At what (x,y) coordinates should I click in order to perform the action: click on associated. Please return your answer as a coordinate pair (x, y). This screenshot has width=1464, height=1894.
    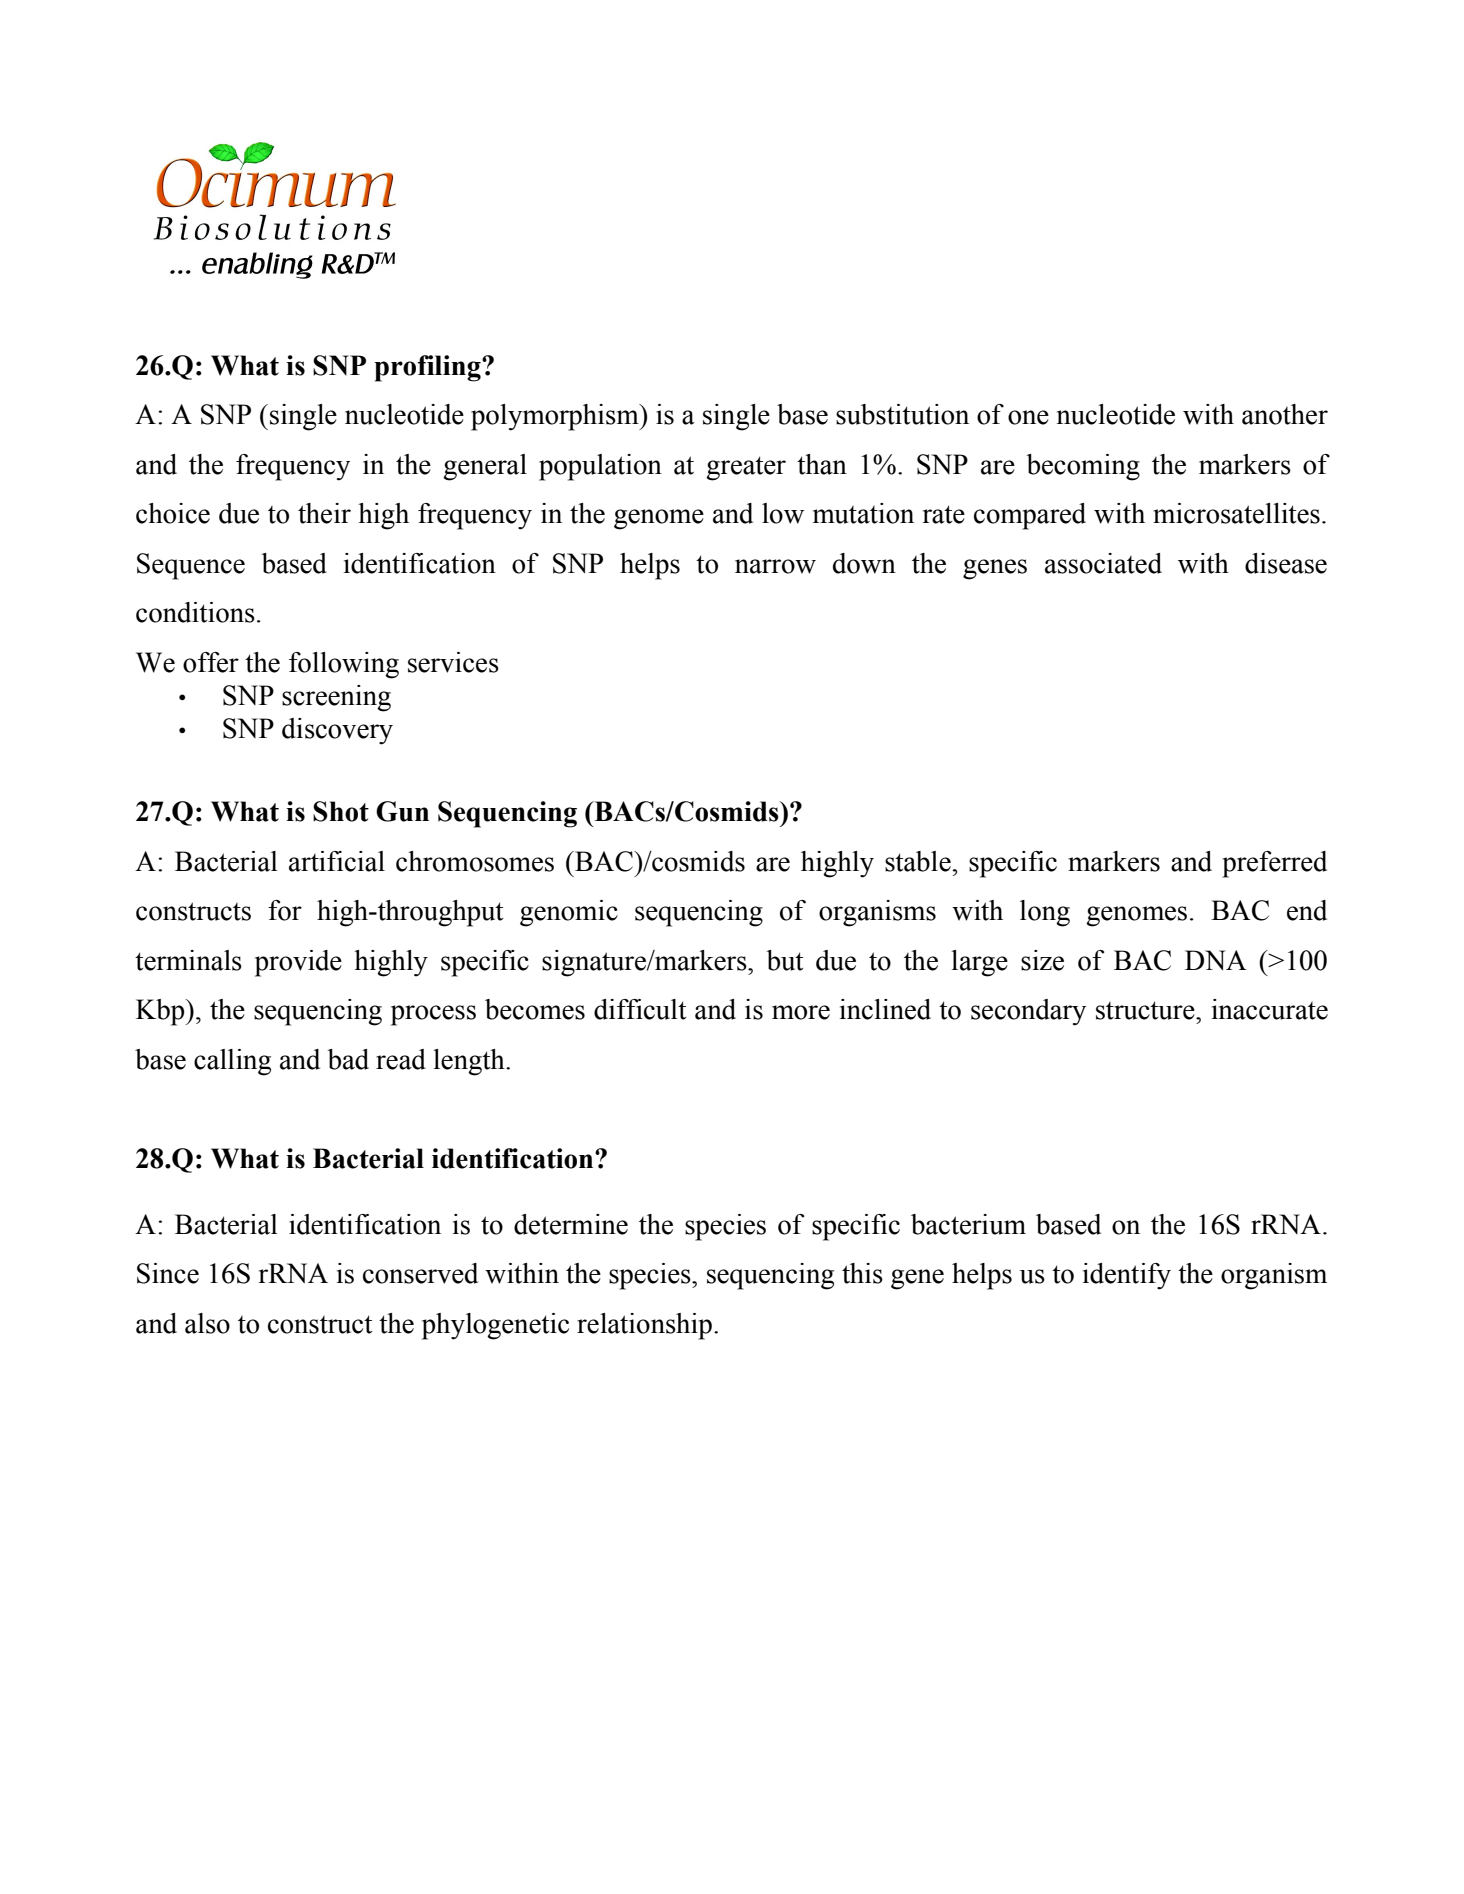
    Looking at the image, I should click on (1103, 563).
